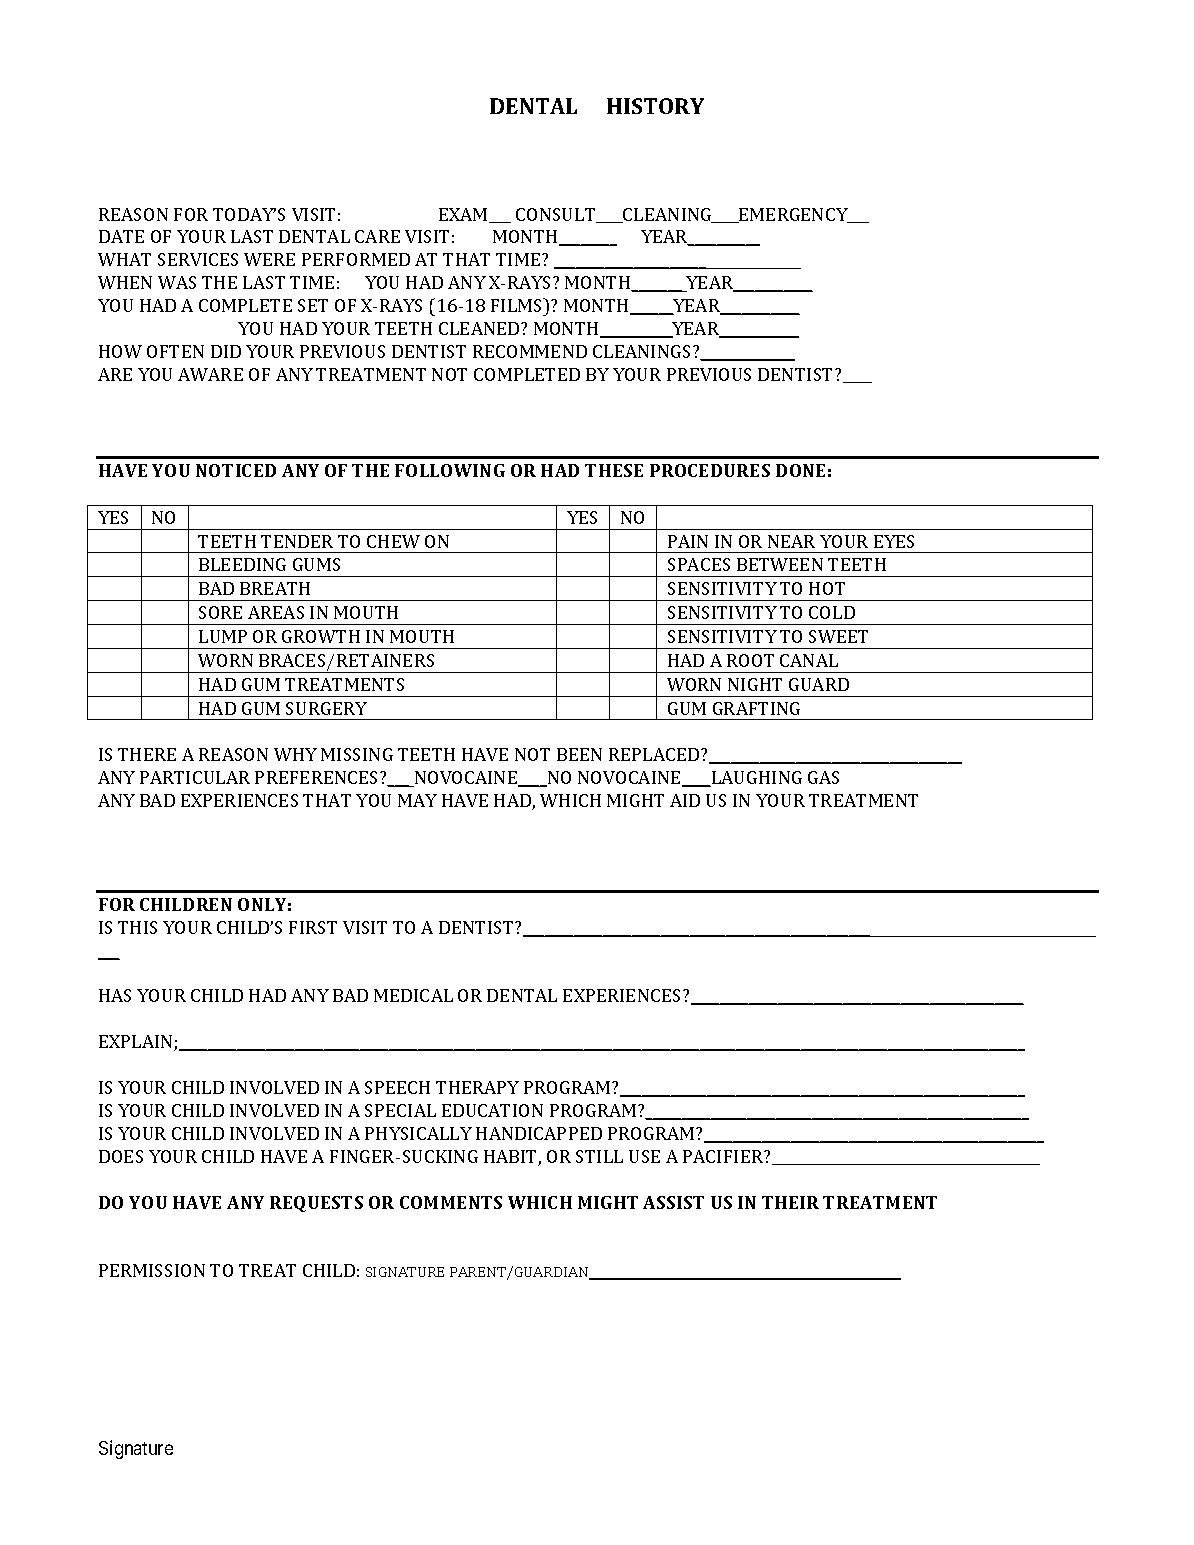 This page has width=1194, height=1545. What do you see at coordinates (579, 754) in the page?
I see `BEEN` at bounding box center [579, 754].
